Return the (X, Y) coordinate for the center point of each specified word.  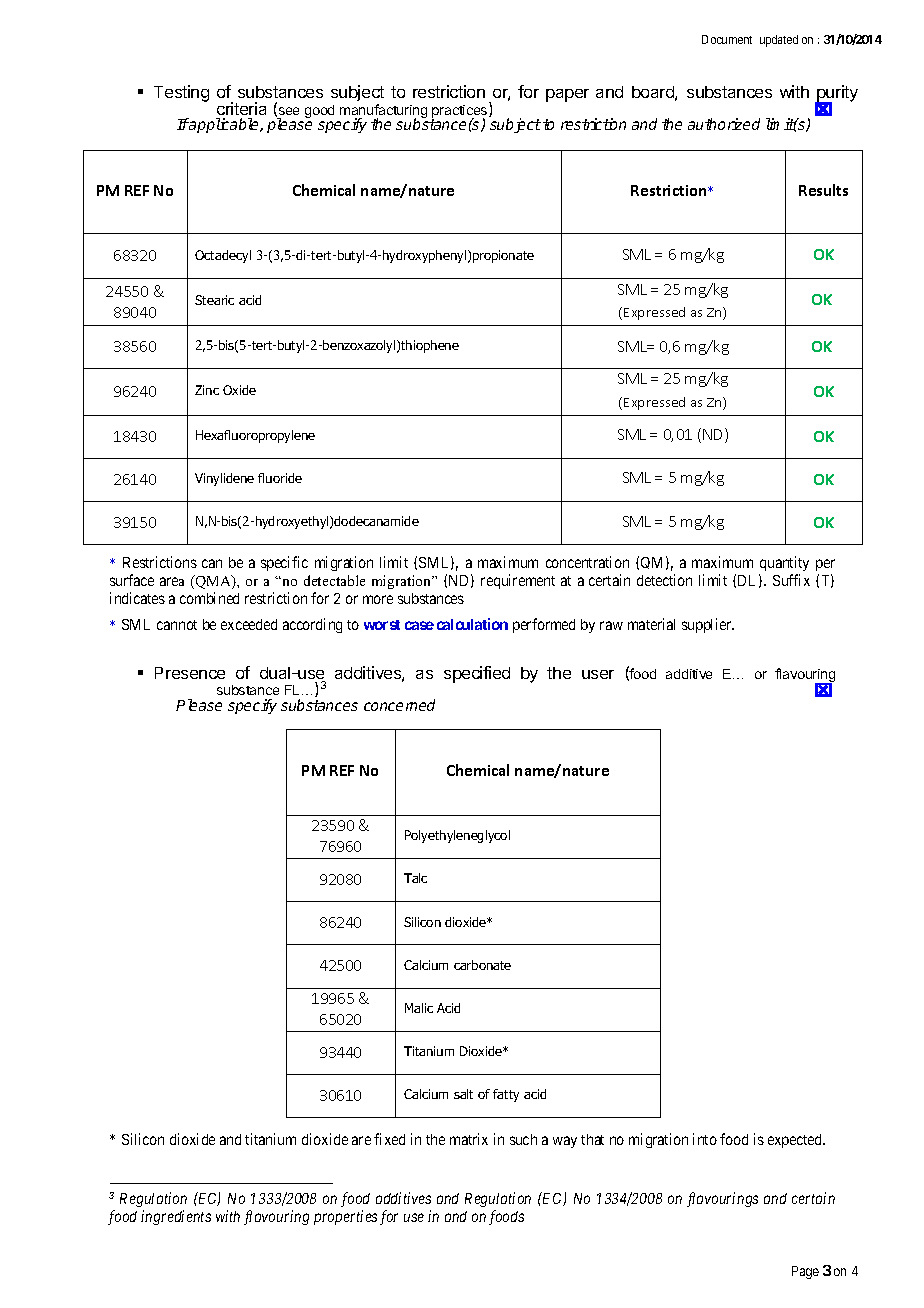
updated (779, 41)
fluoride (280, 478)
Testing (181, 93)
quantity (784, 565)
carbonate (482, 965)
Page (805, 1272)
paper (567, 95)
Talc (415, 878)
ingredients (176, 1217)
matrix (469, 1139)
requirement (518, 581)
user (598, 674)
